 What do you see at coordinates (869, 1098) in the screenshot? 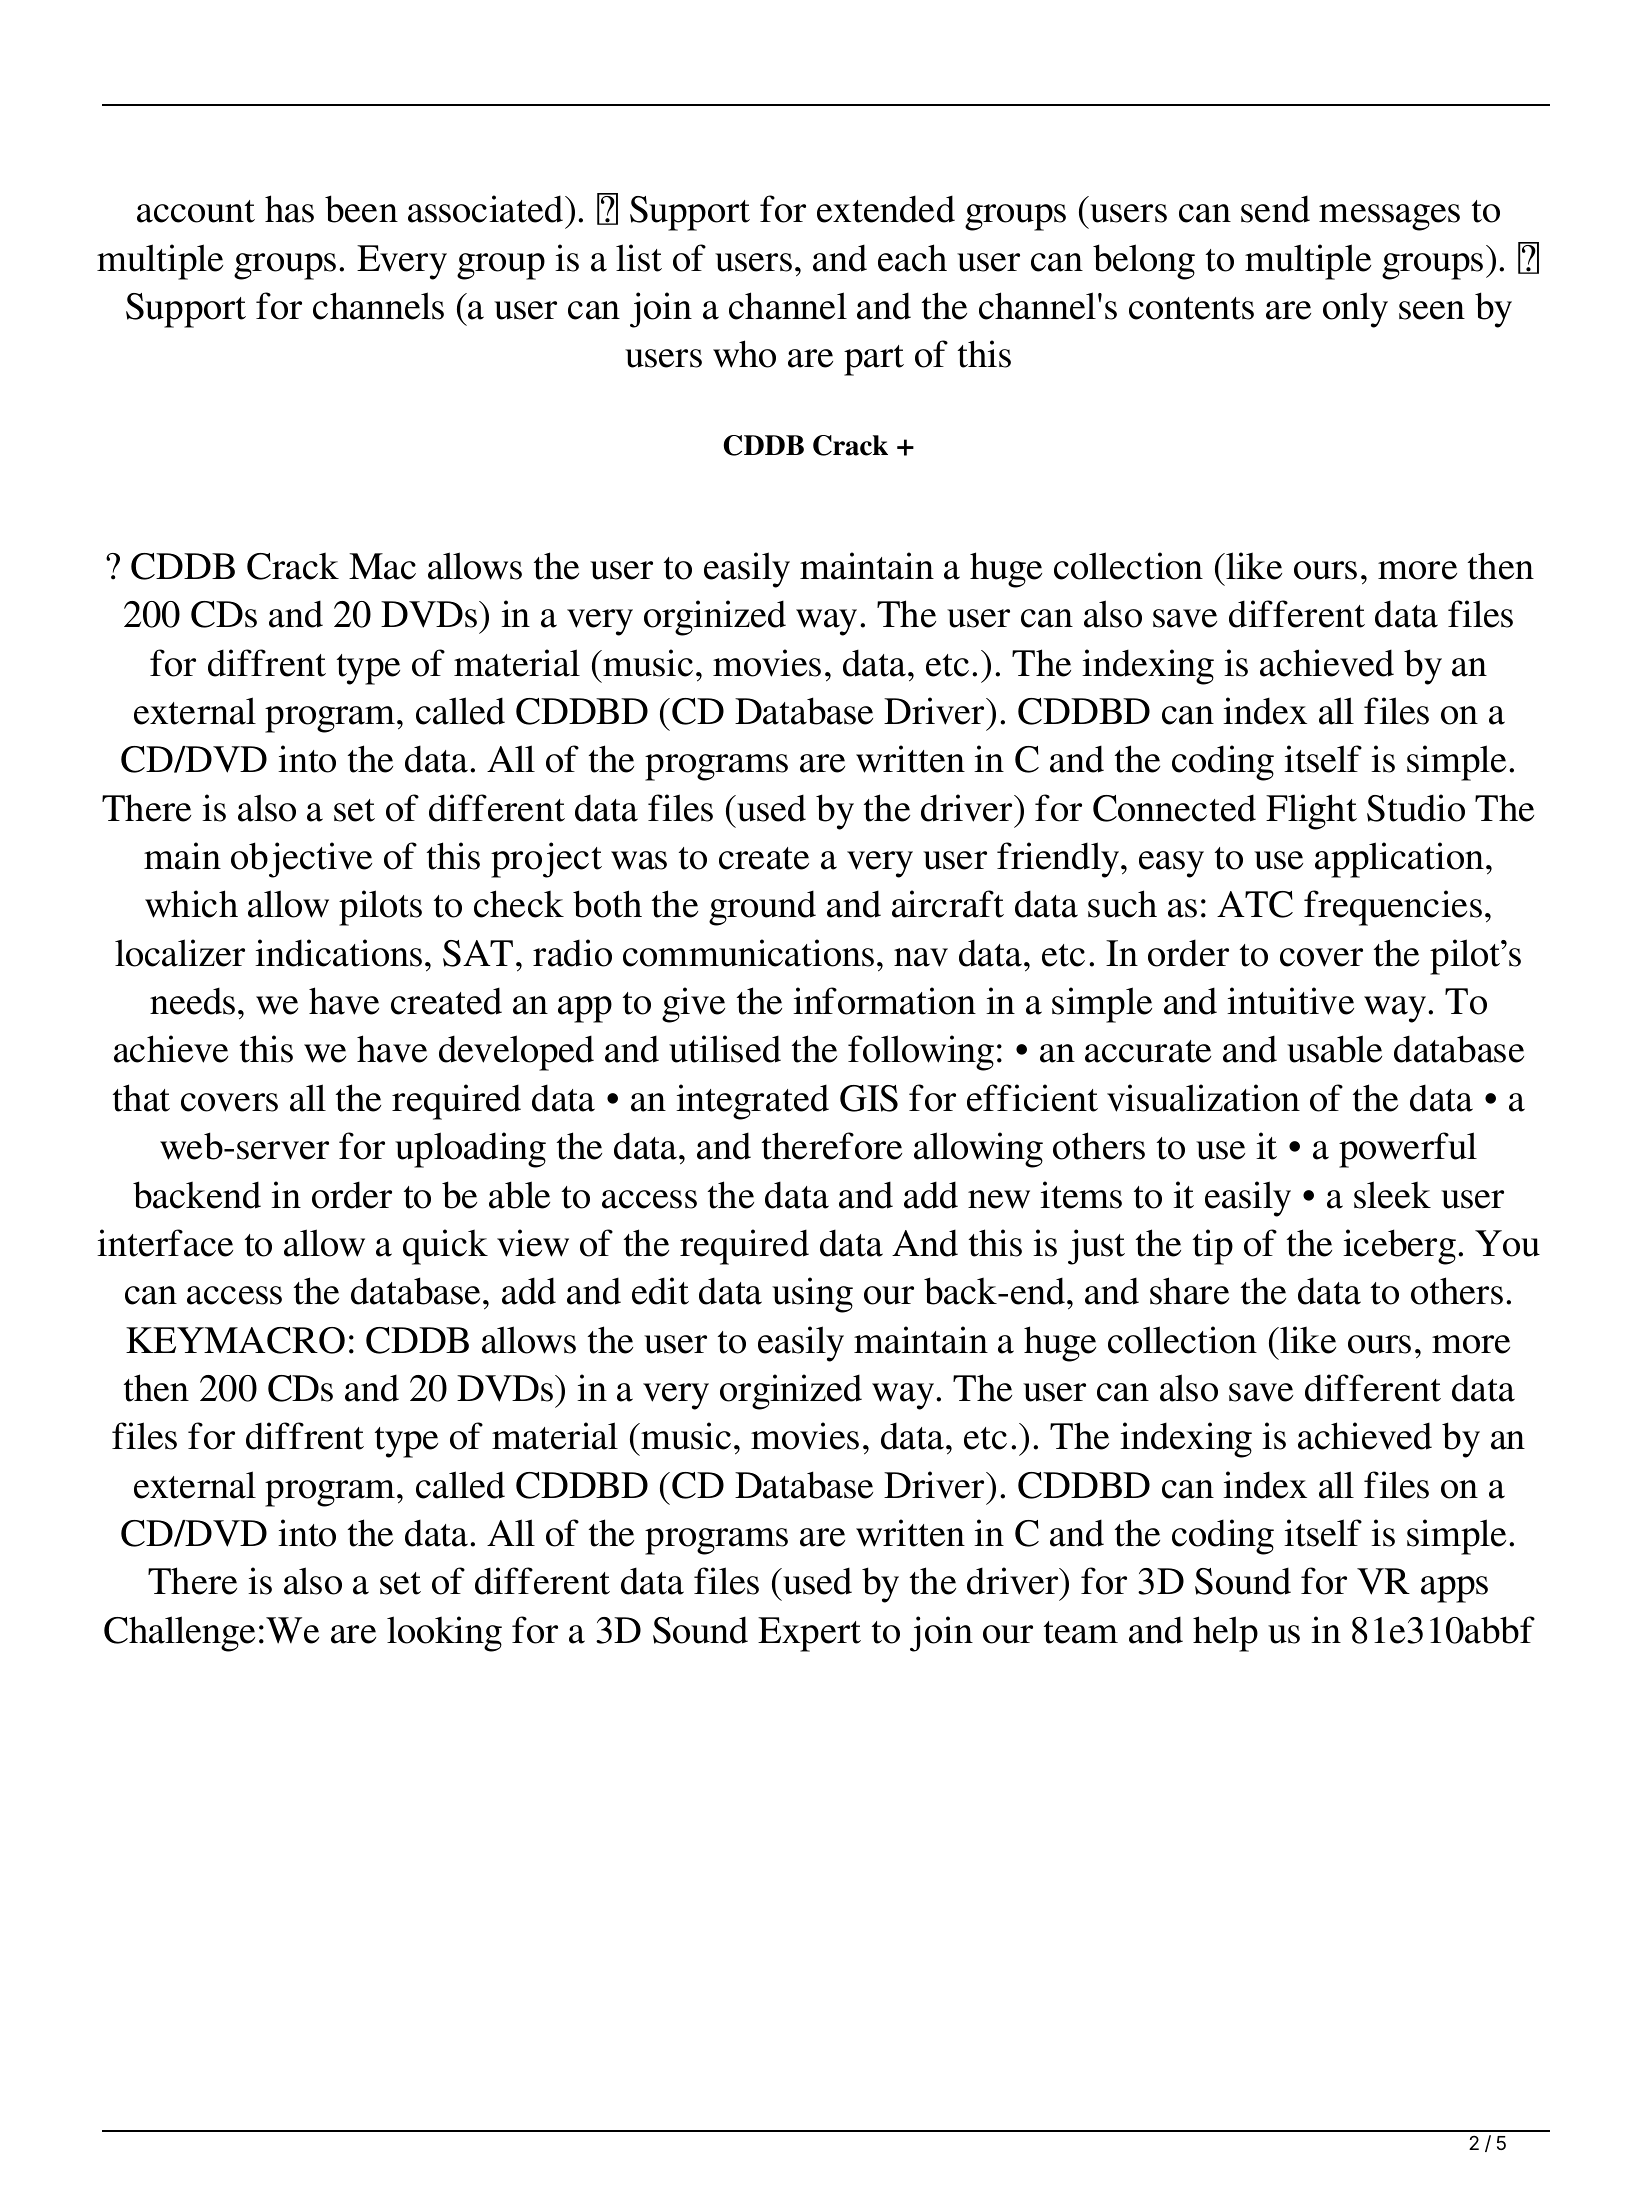
I see `GIS` at bounding box center [869, 1098].
